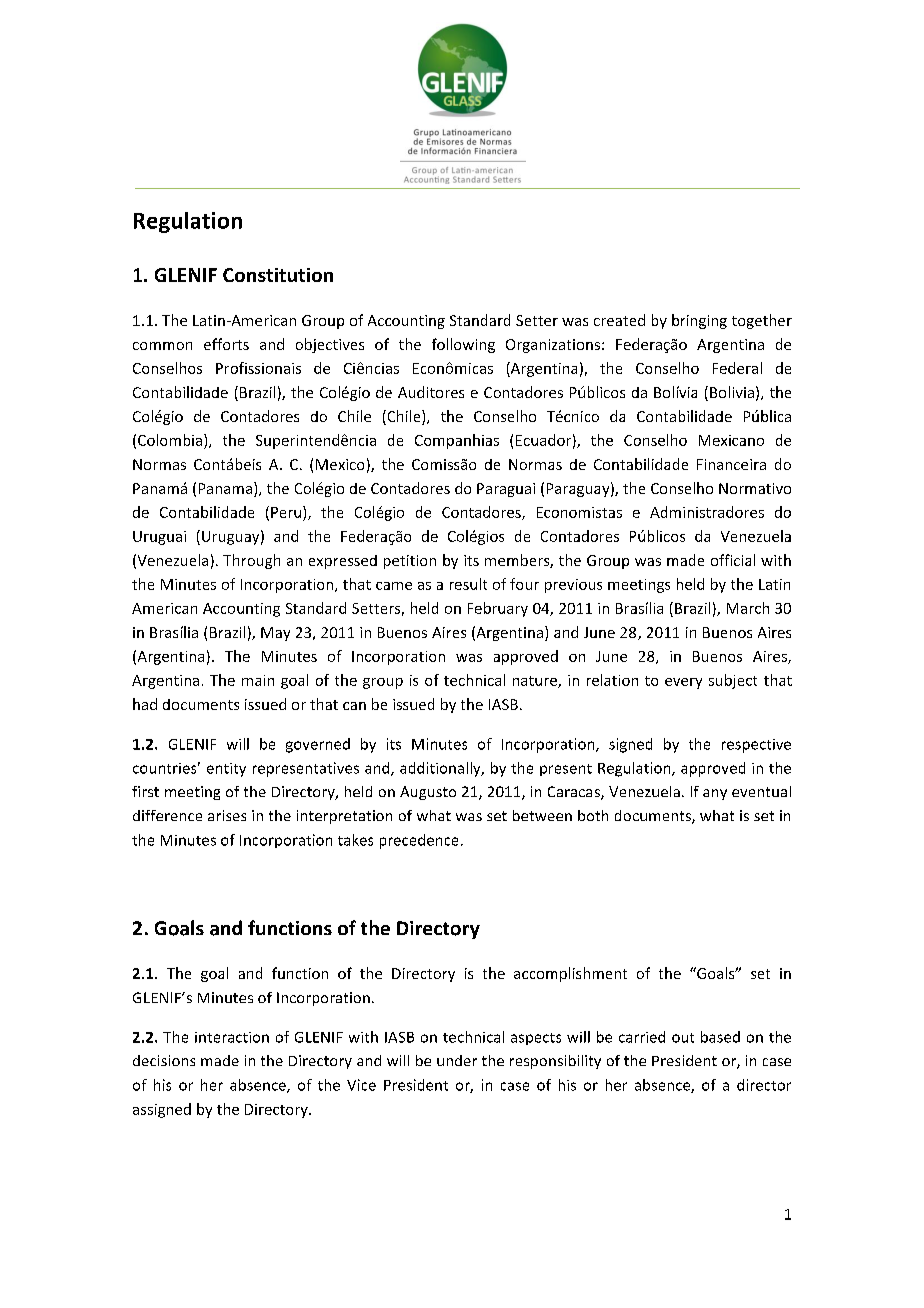 This document has height=1308, width=924. What do you see at coordinates (226, 344) in the document?
I see `efforts` at bounding box center [226, 344].
